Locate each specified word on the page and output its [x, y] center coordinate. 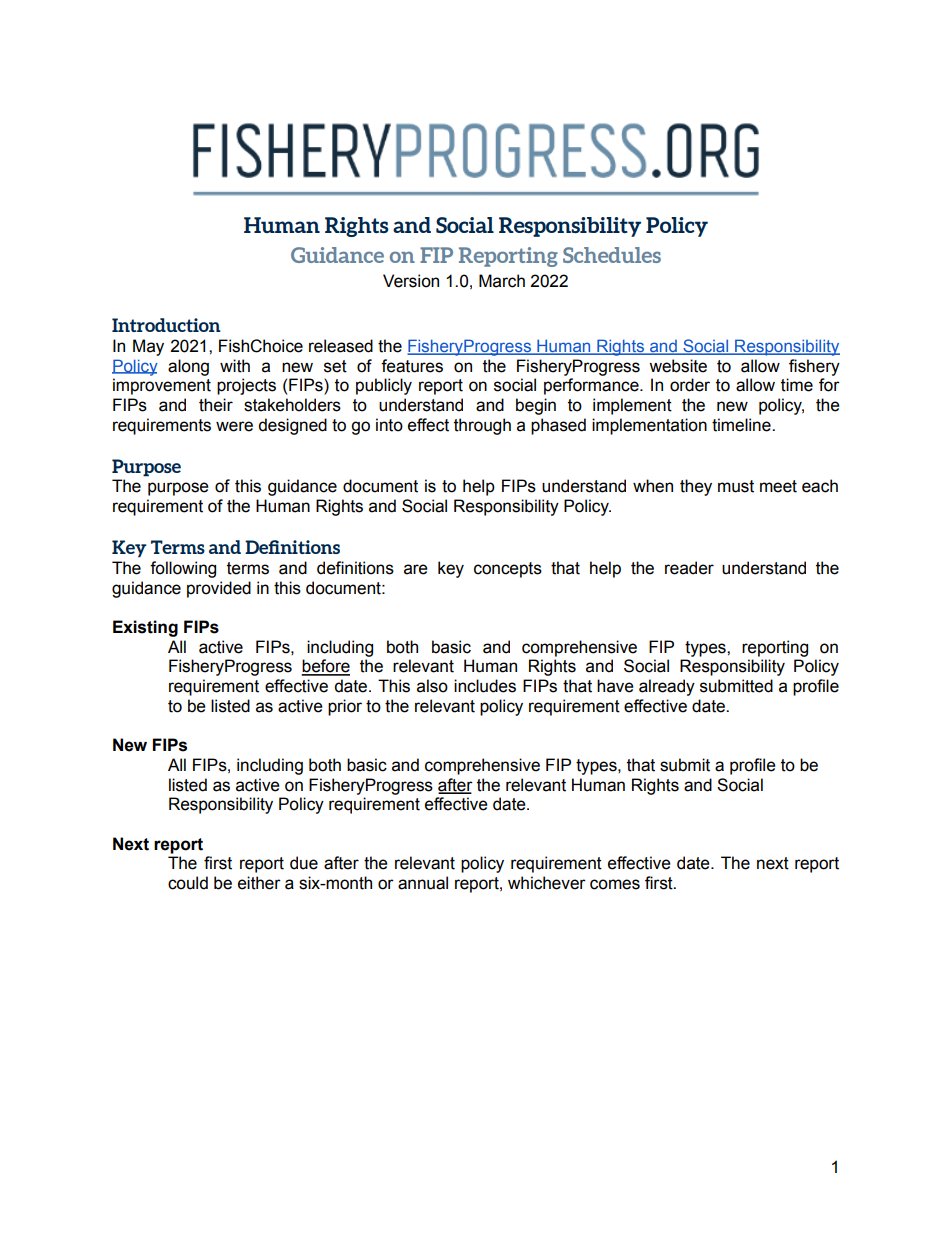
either [259, 883]
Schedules [612, 255]
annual [423, 883]
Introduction [166, 325]
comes [615, 884]
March [502, 281]
